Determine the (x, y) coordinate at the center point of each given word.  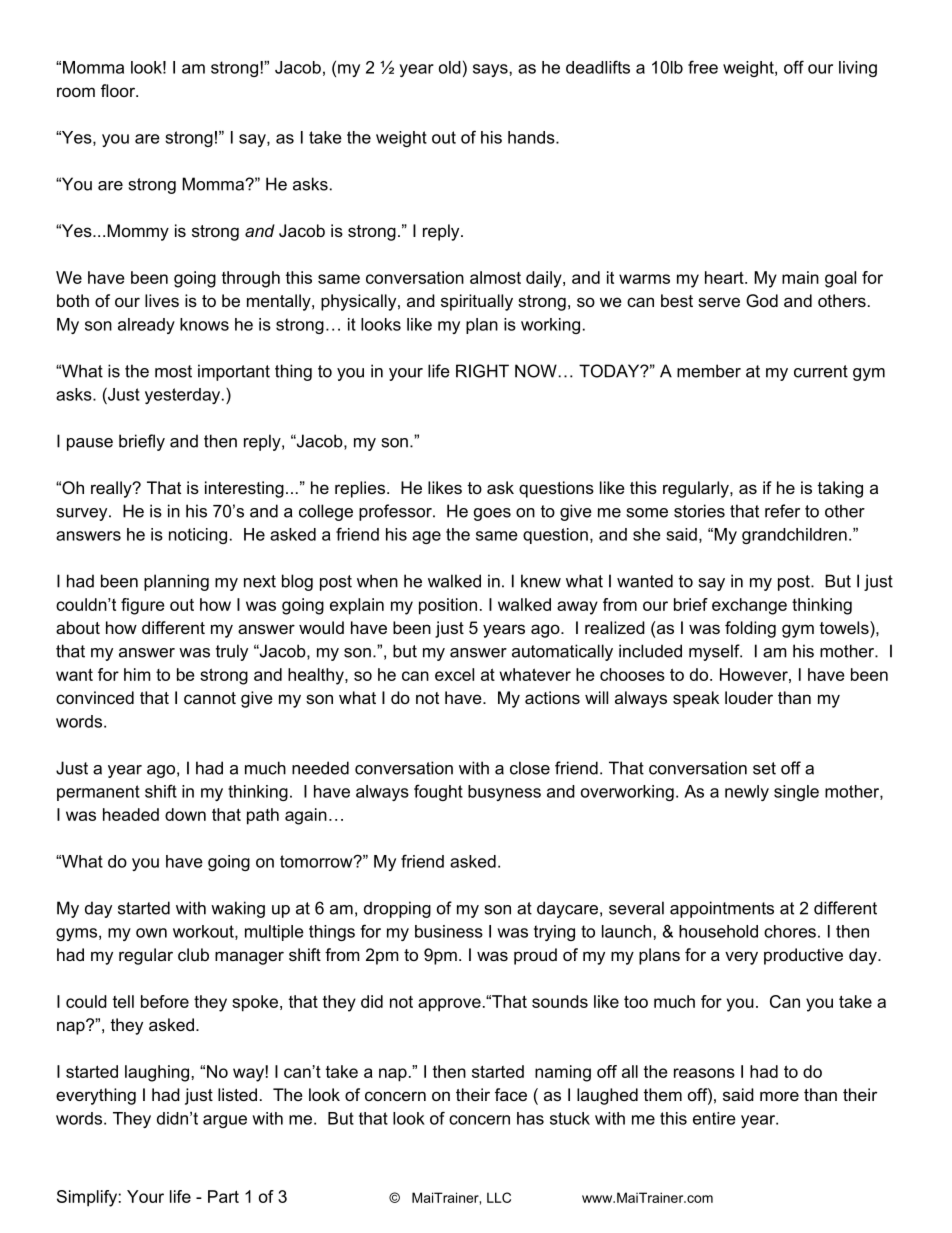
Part (223, 1196)
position (448, 606)
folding (750, 629)
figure (143, 606)
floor (119, 90)
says (490, 70)
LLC (499, 1197)
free (703, 67)
